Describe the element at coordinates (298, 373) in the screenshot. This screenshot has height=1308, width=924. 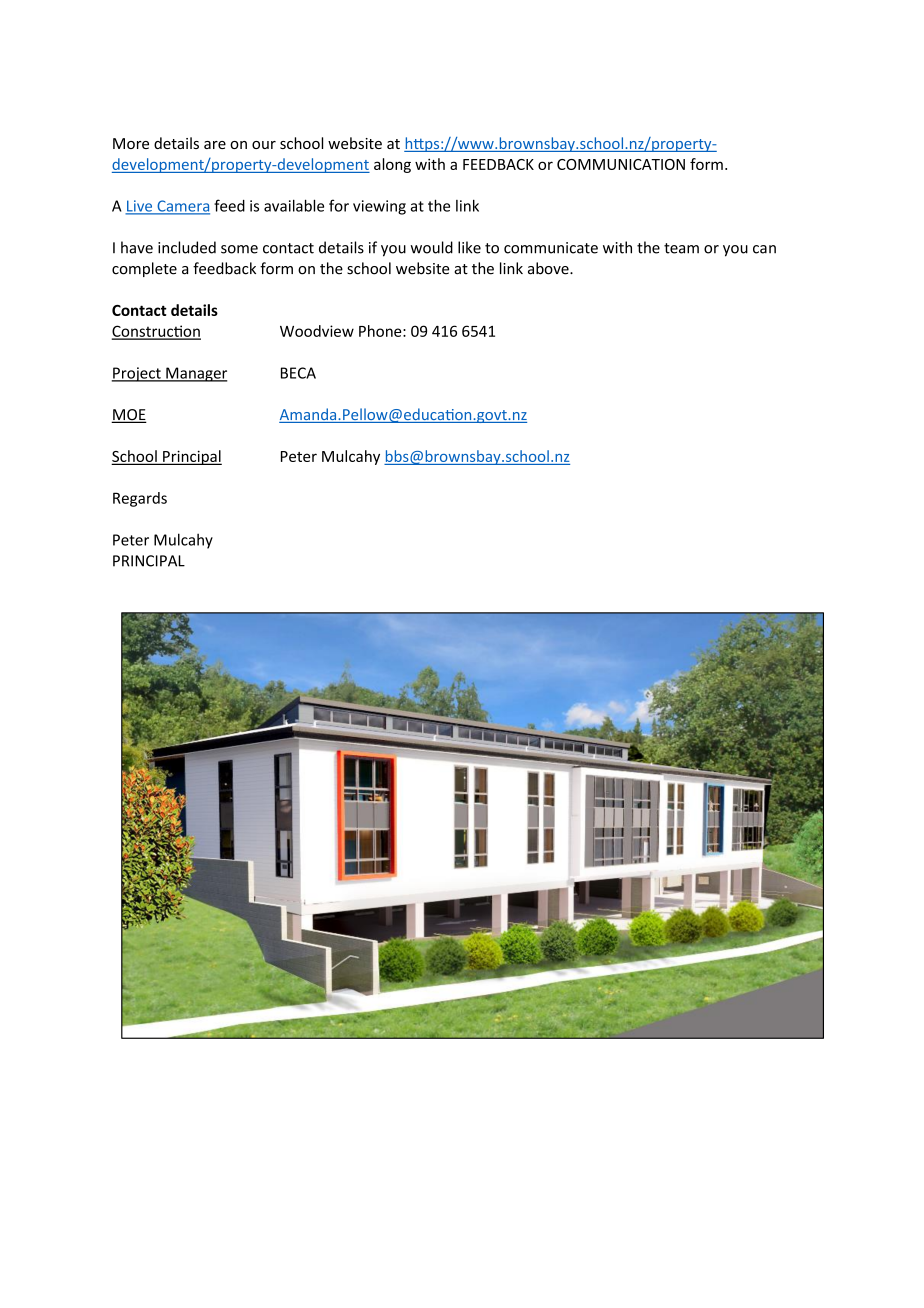
I see `BECA` at that location.
